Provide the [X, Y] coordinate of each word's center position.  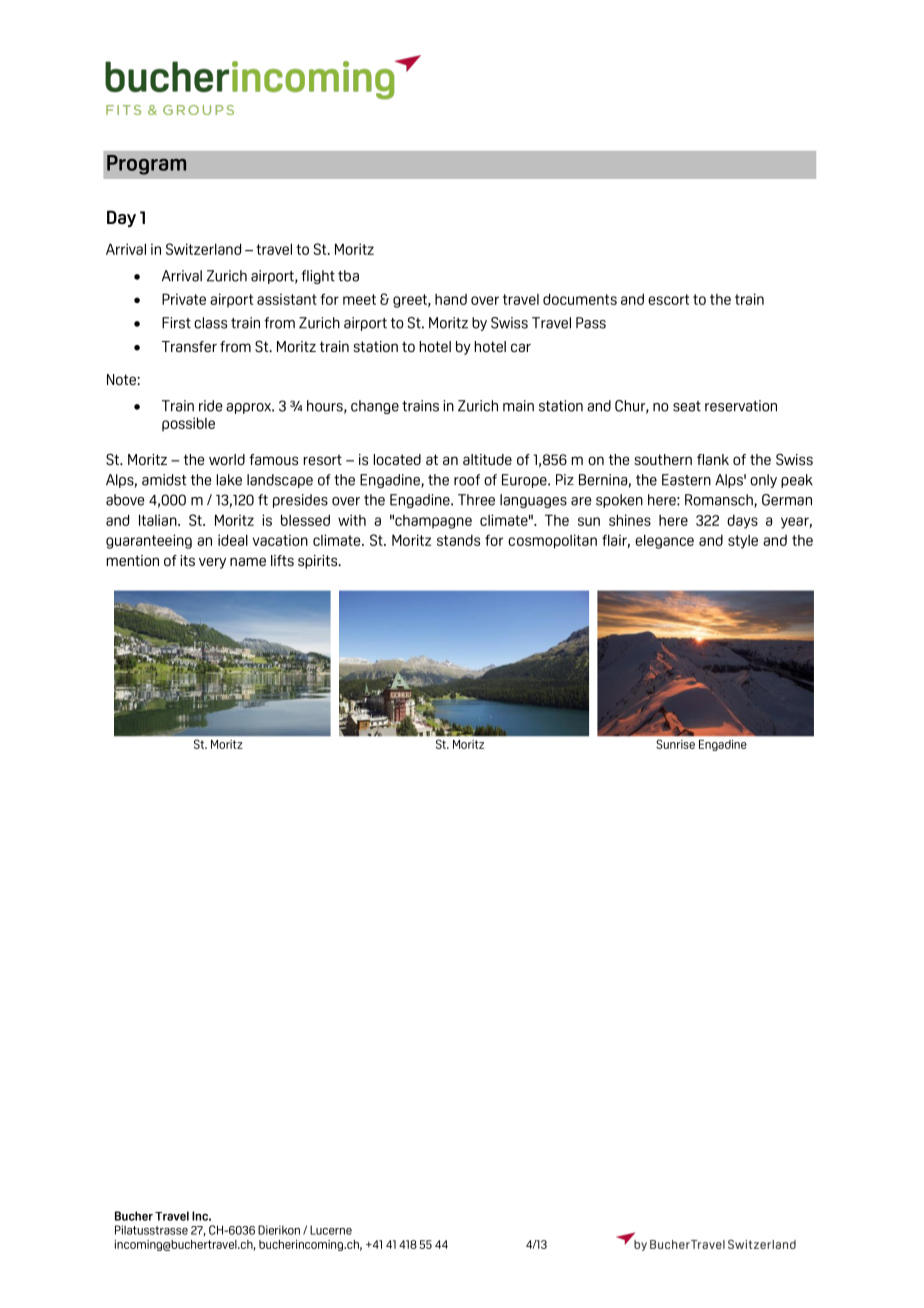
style [743, 542]
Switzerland [203, 249]
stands [458, 540]
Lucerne [331, 1230]
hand [451, 299]
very [212, 563]
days [742, 521]
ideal [233, 540]
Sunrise [675, 744]
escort [668, 299]
